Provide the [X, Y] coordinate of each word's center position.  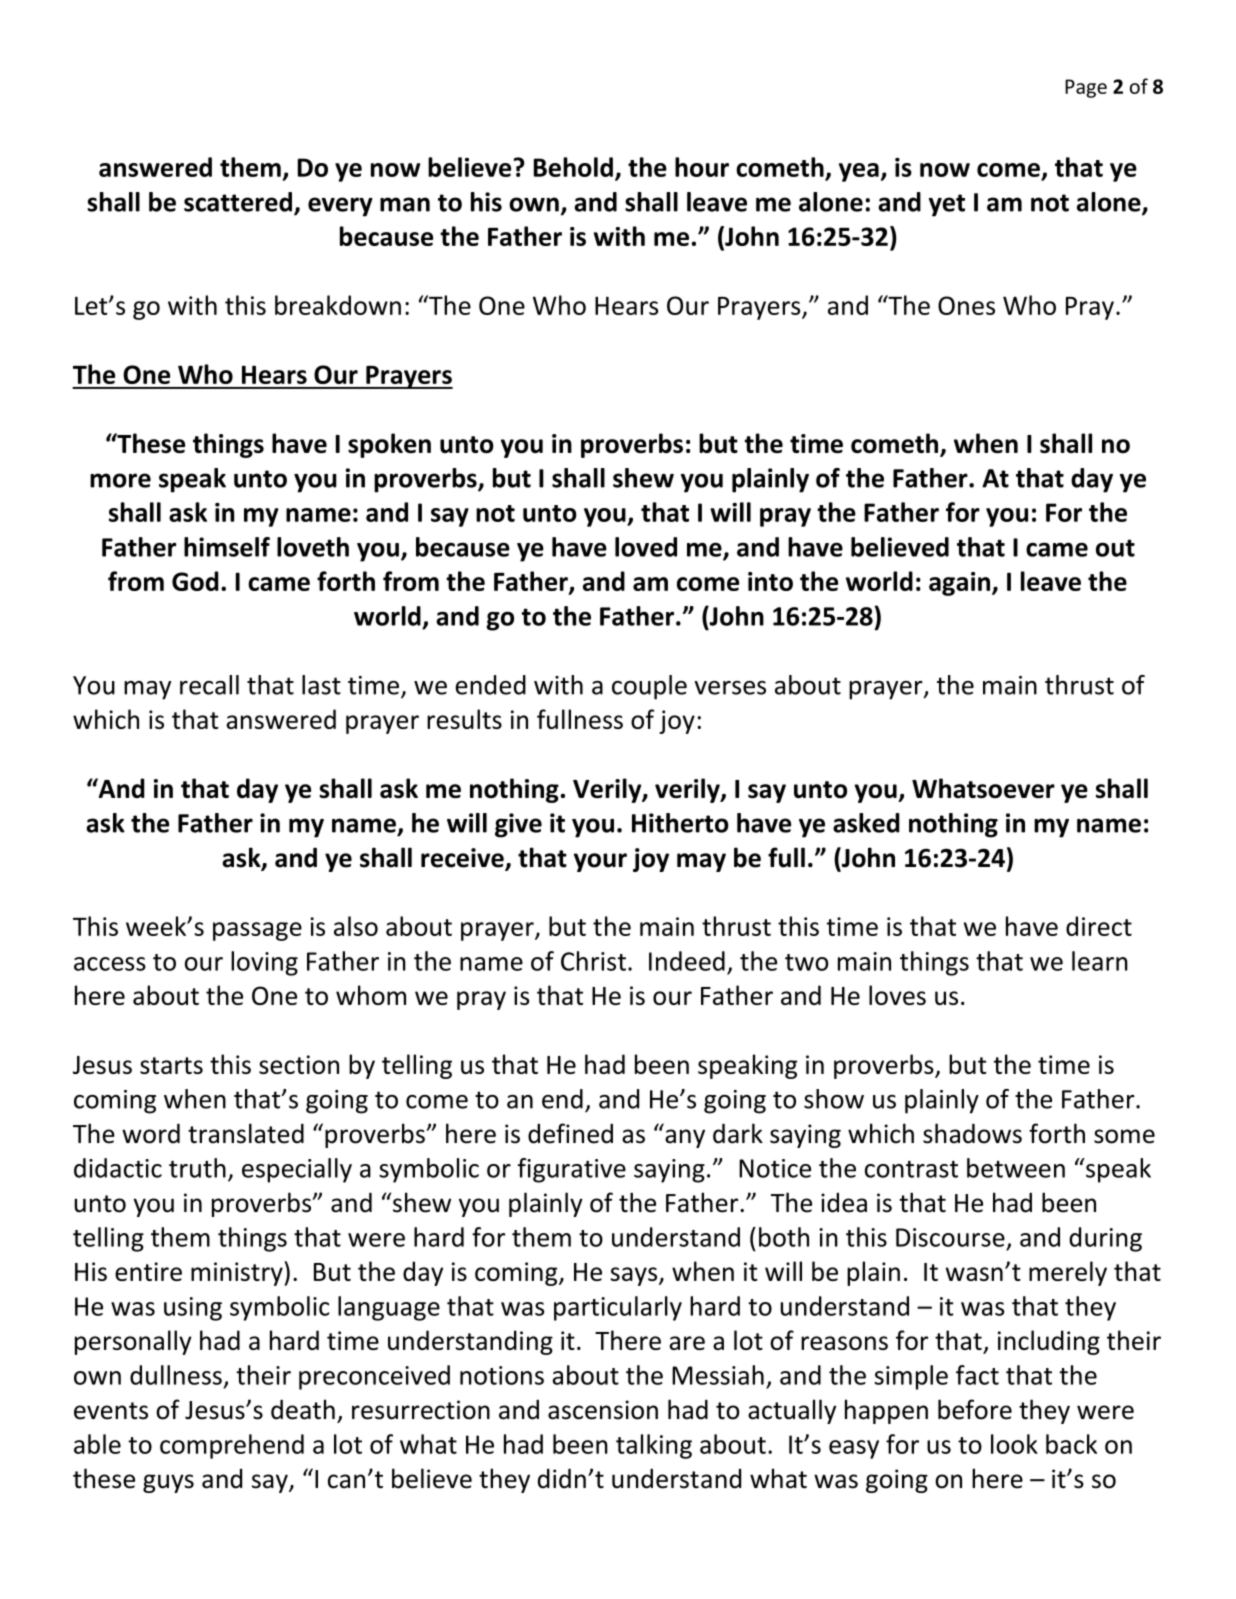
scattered [238, 202]
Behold [573, 167]
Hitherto [680, 823]
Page [1086, 88]
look [1014, 1444]
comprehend [232, 1446]
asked [866, 823]
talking [654, 1446]
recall [209, 685]
